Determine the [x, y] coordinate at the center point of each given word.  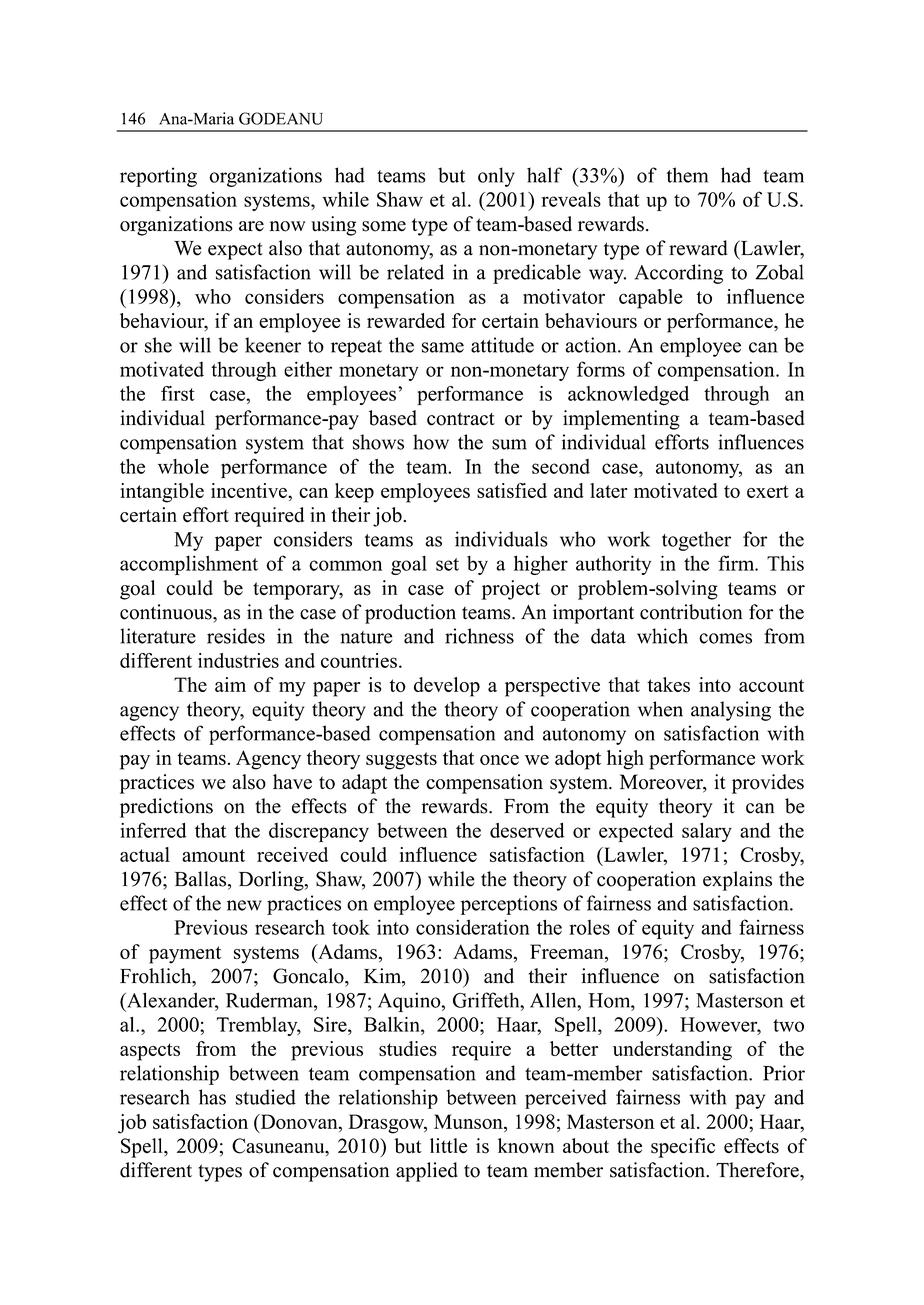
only [496, 177]
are [251, 226]
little [448, 1146]
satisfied [512, 490]
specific [683, 1148]
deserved [527, 830]
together [696, 541]
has [212, 1097]
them [687, 175]
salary [707, 832]
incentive [250, 490]
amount [213, 855]
